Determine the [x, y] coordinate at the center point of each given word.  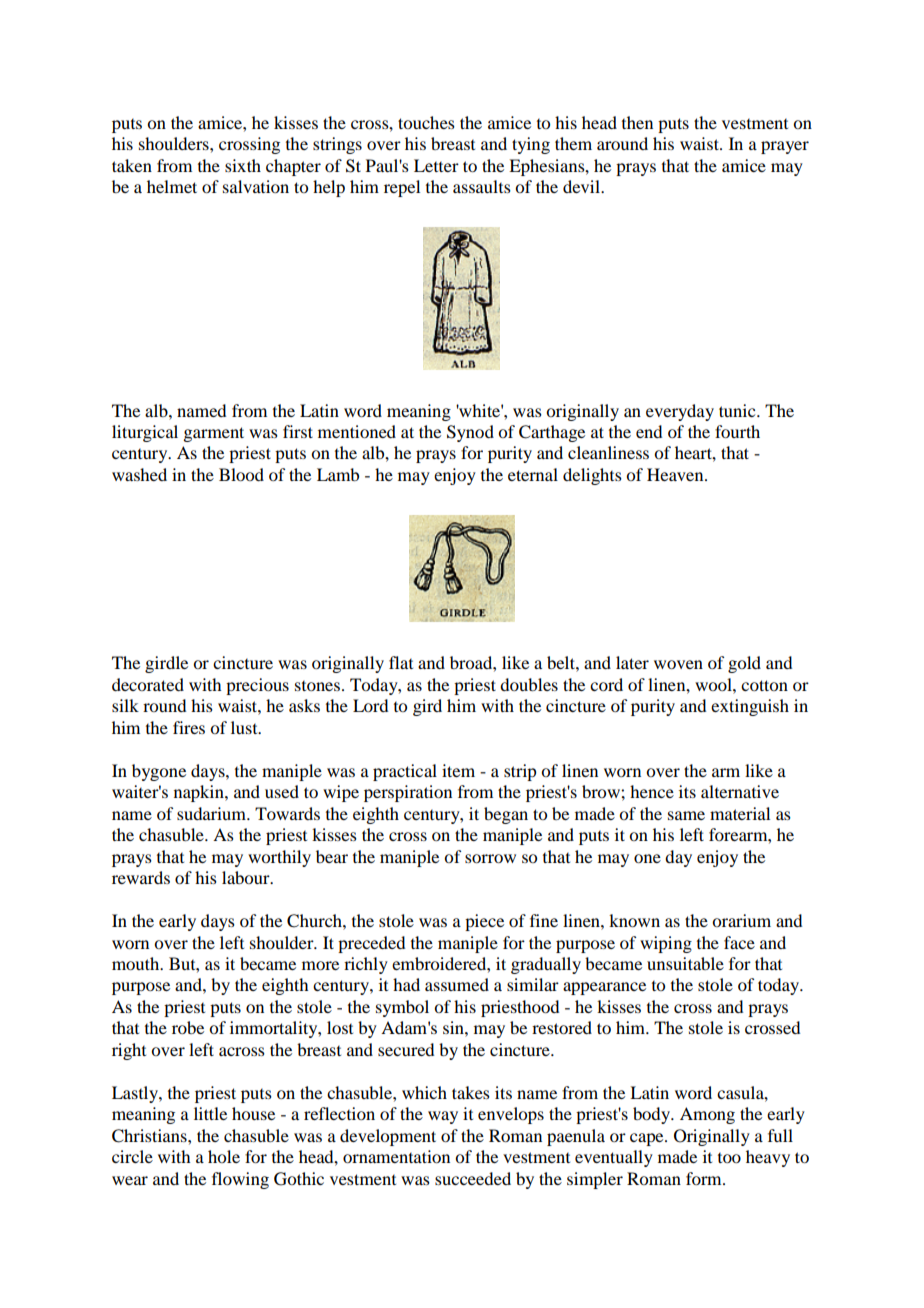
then [637, 122]
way [443, 1117]
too [729, 1158]
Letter [436, 165]
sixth [243, 165]
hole [224, 1156]
